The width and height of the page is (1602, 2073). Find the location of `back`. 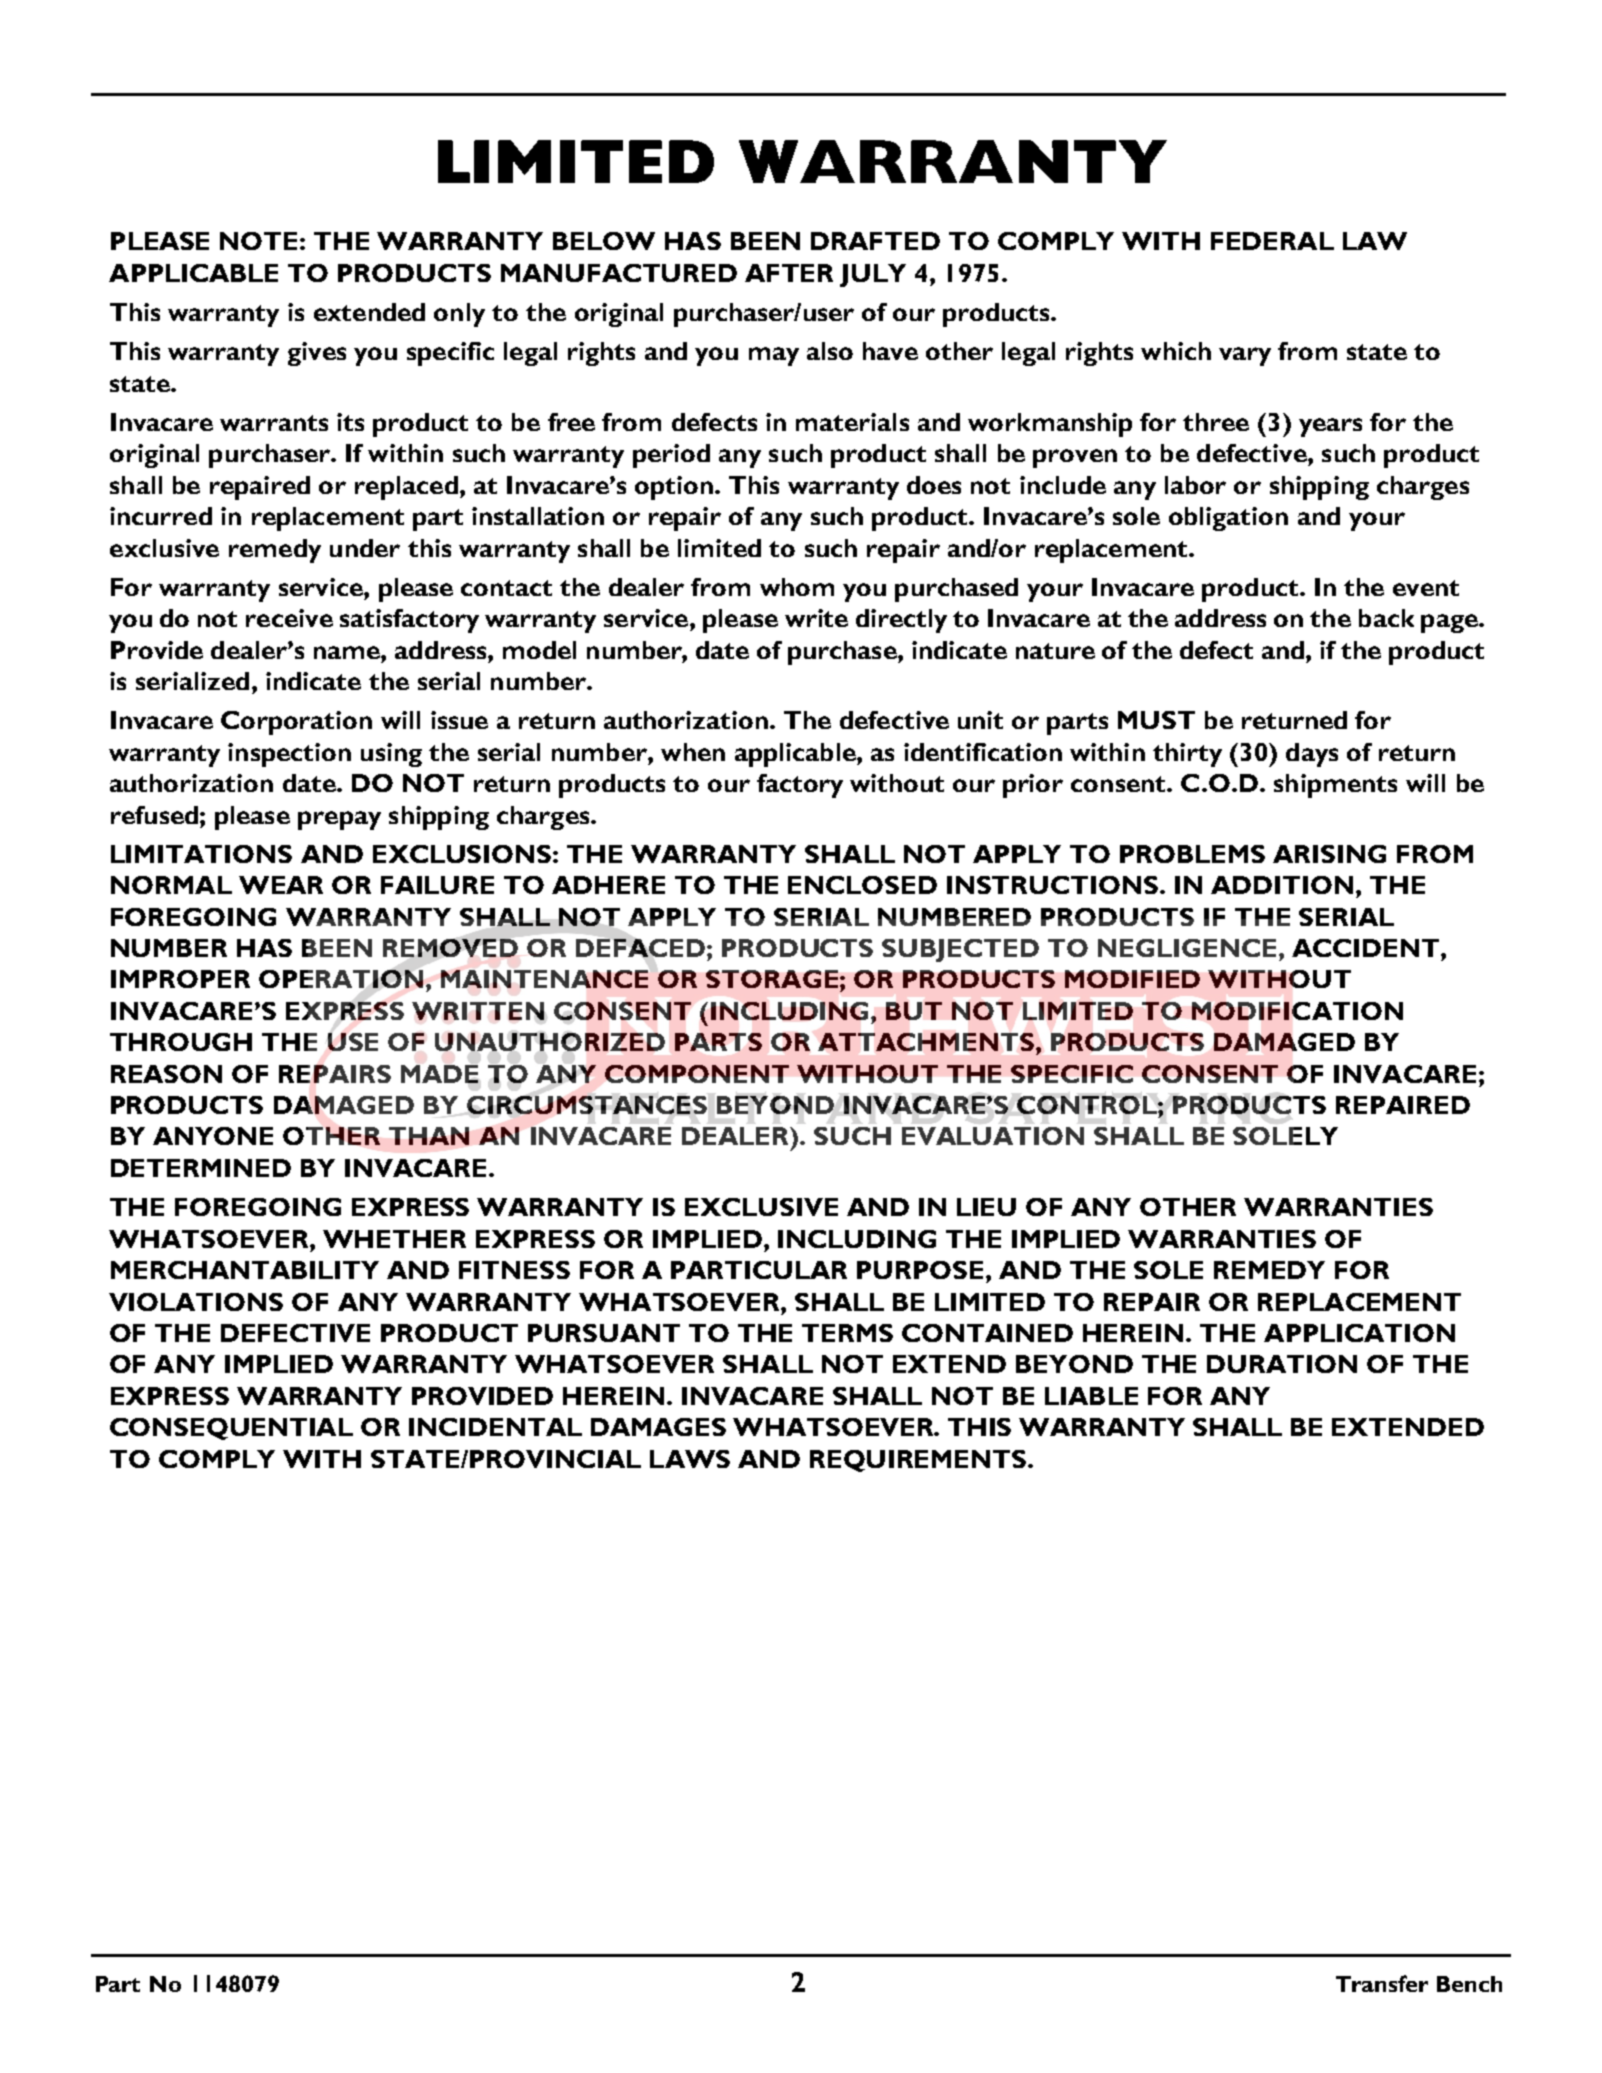

back is located at coordinates (1386, 618).
